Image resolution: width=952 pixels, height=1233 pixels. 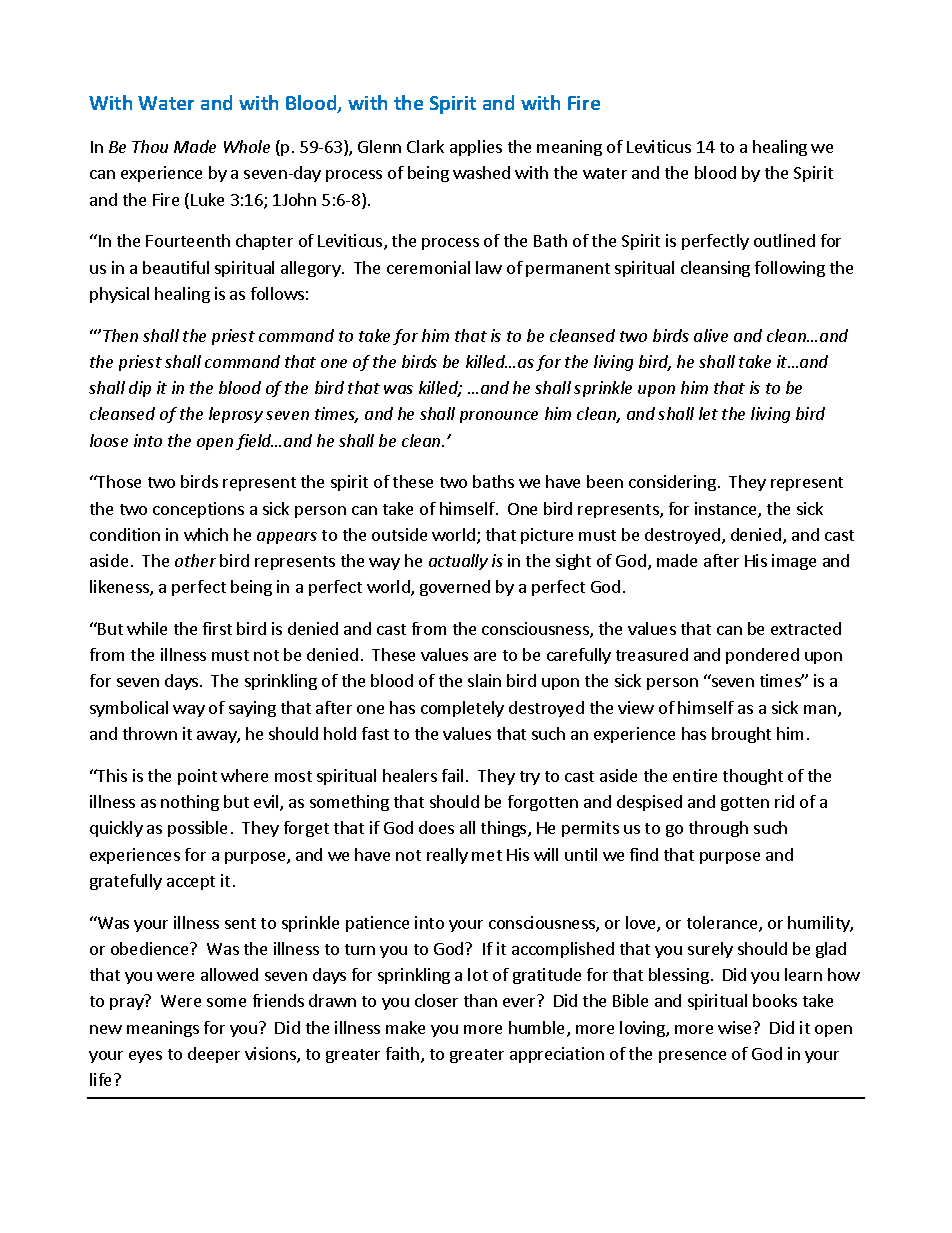 I want to click on which, so click(x=206, y=534).
